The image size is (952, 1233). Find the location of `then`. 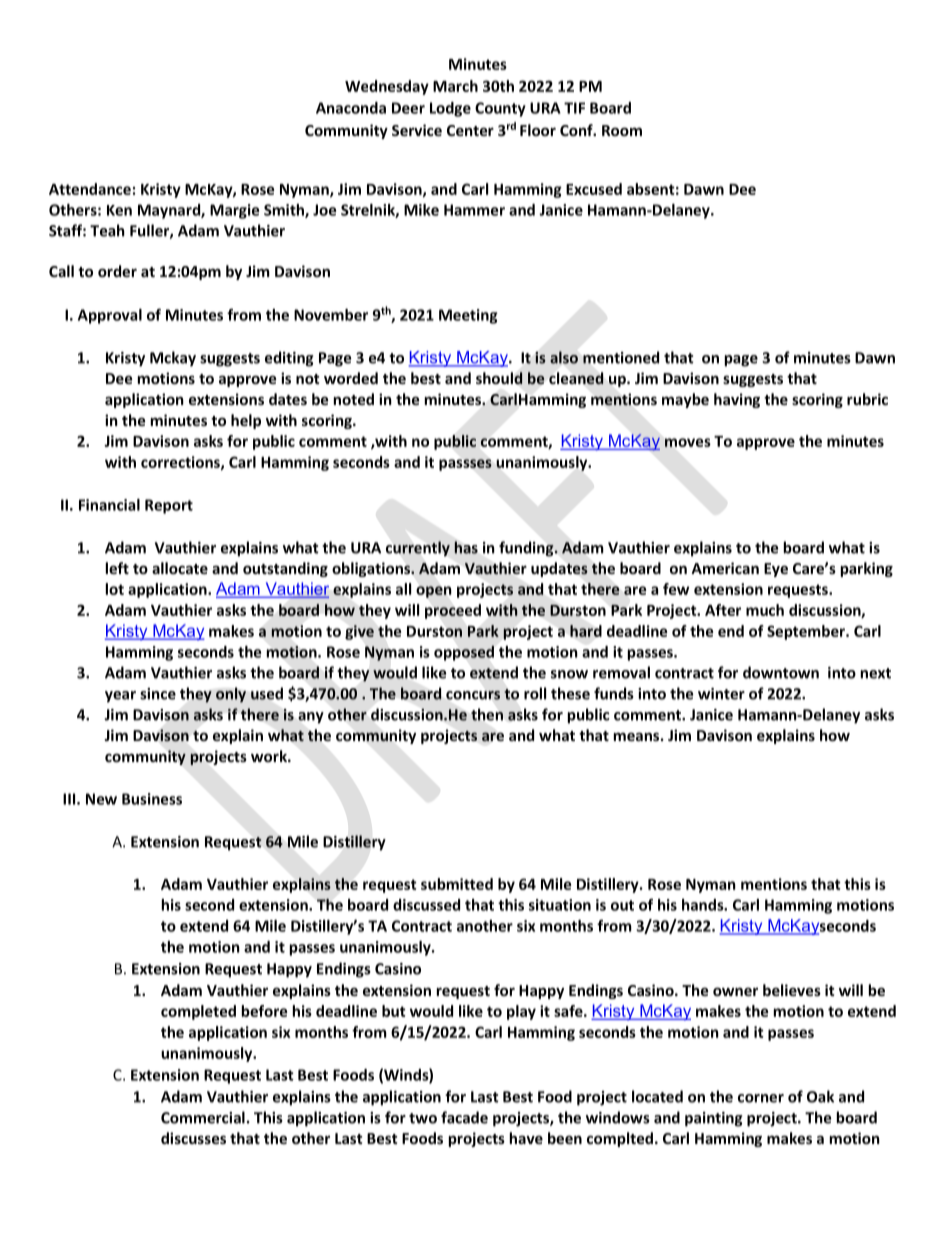

then is located at coordinates (487, 714).
